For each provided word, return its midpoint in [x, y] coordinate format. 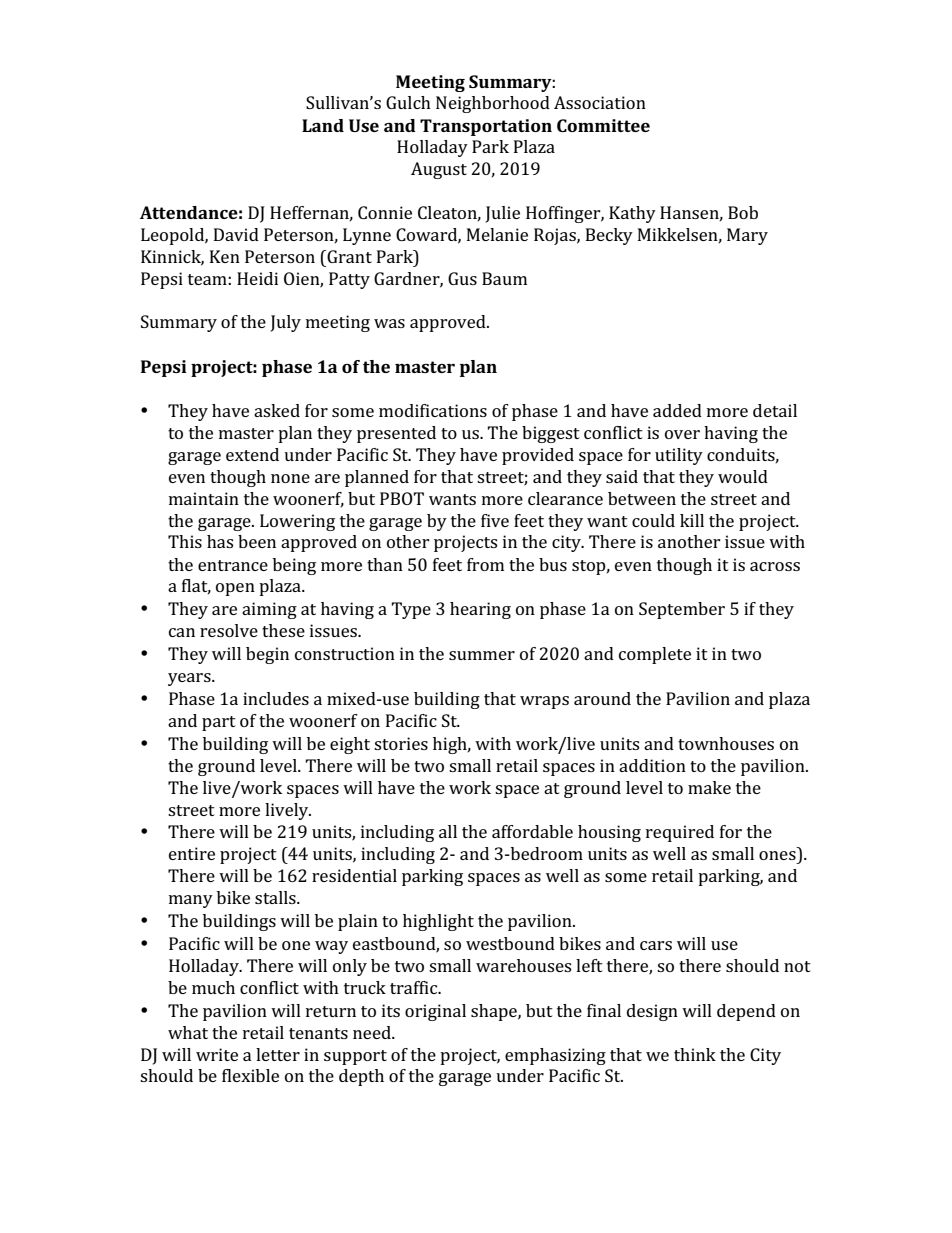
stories [401, 743]
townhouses [726, 743]
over [682, 434]
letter [278, 1054]
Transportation [486, 127]
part [219, 723]
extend [252, 454]
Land [323, 125]
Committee [603, 125]
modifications [433, 410]
